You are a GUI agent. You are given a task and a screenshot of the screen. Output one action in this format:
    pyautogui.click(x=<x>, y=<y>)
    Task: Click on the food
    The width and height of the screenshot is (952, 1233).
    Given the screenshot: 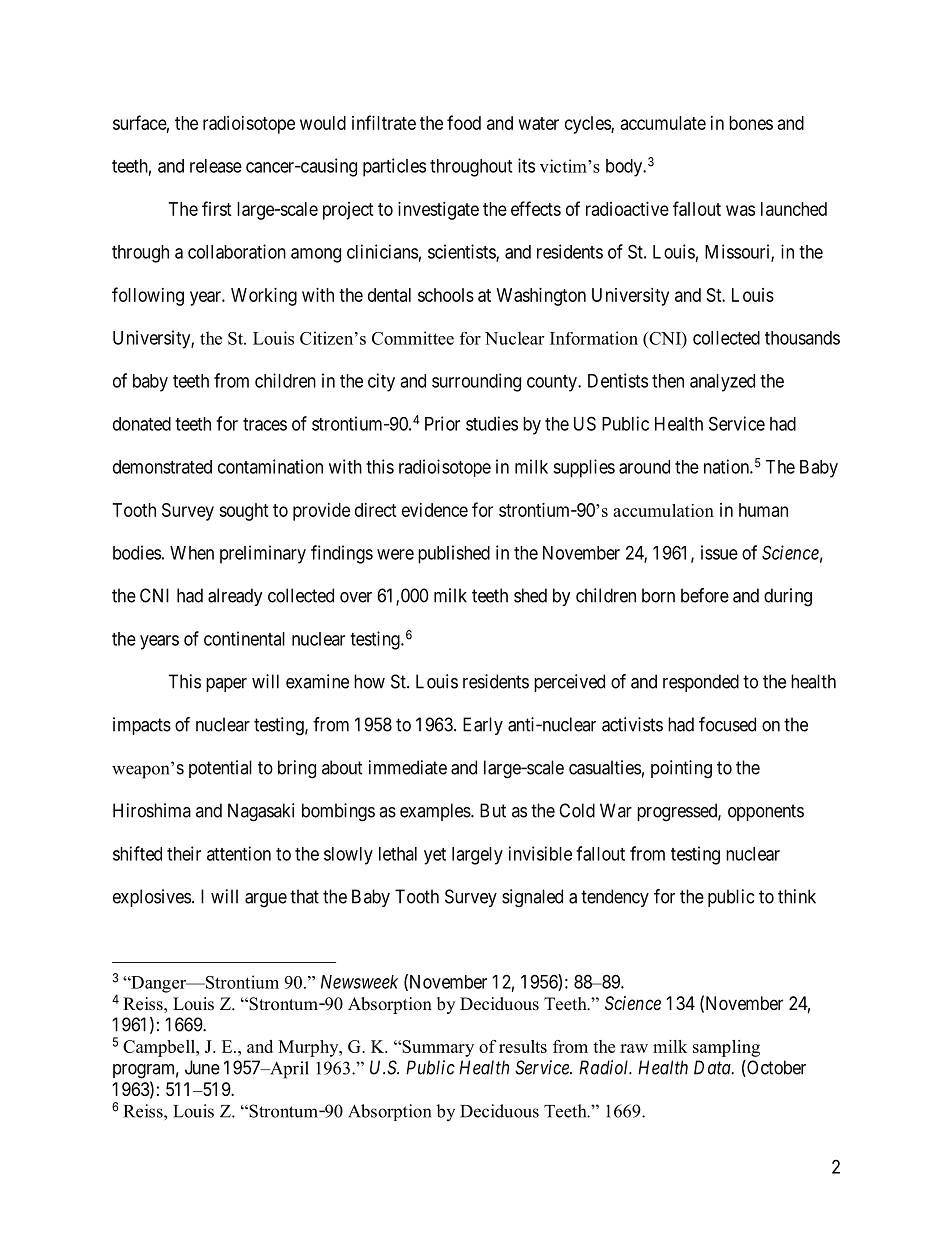 What is the action you would take?
    pyautogui.click(x=464, y=122)
